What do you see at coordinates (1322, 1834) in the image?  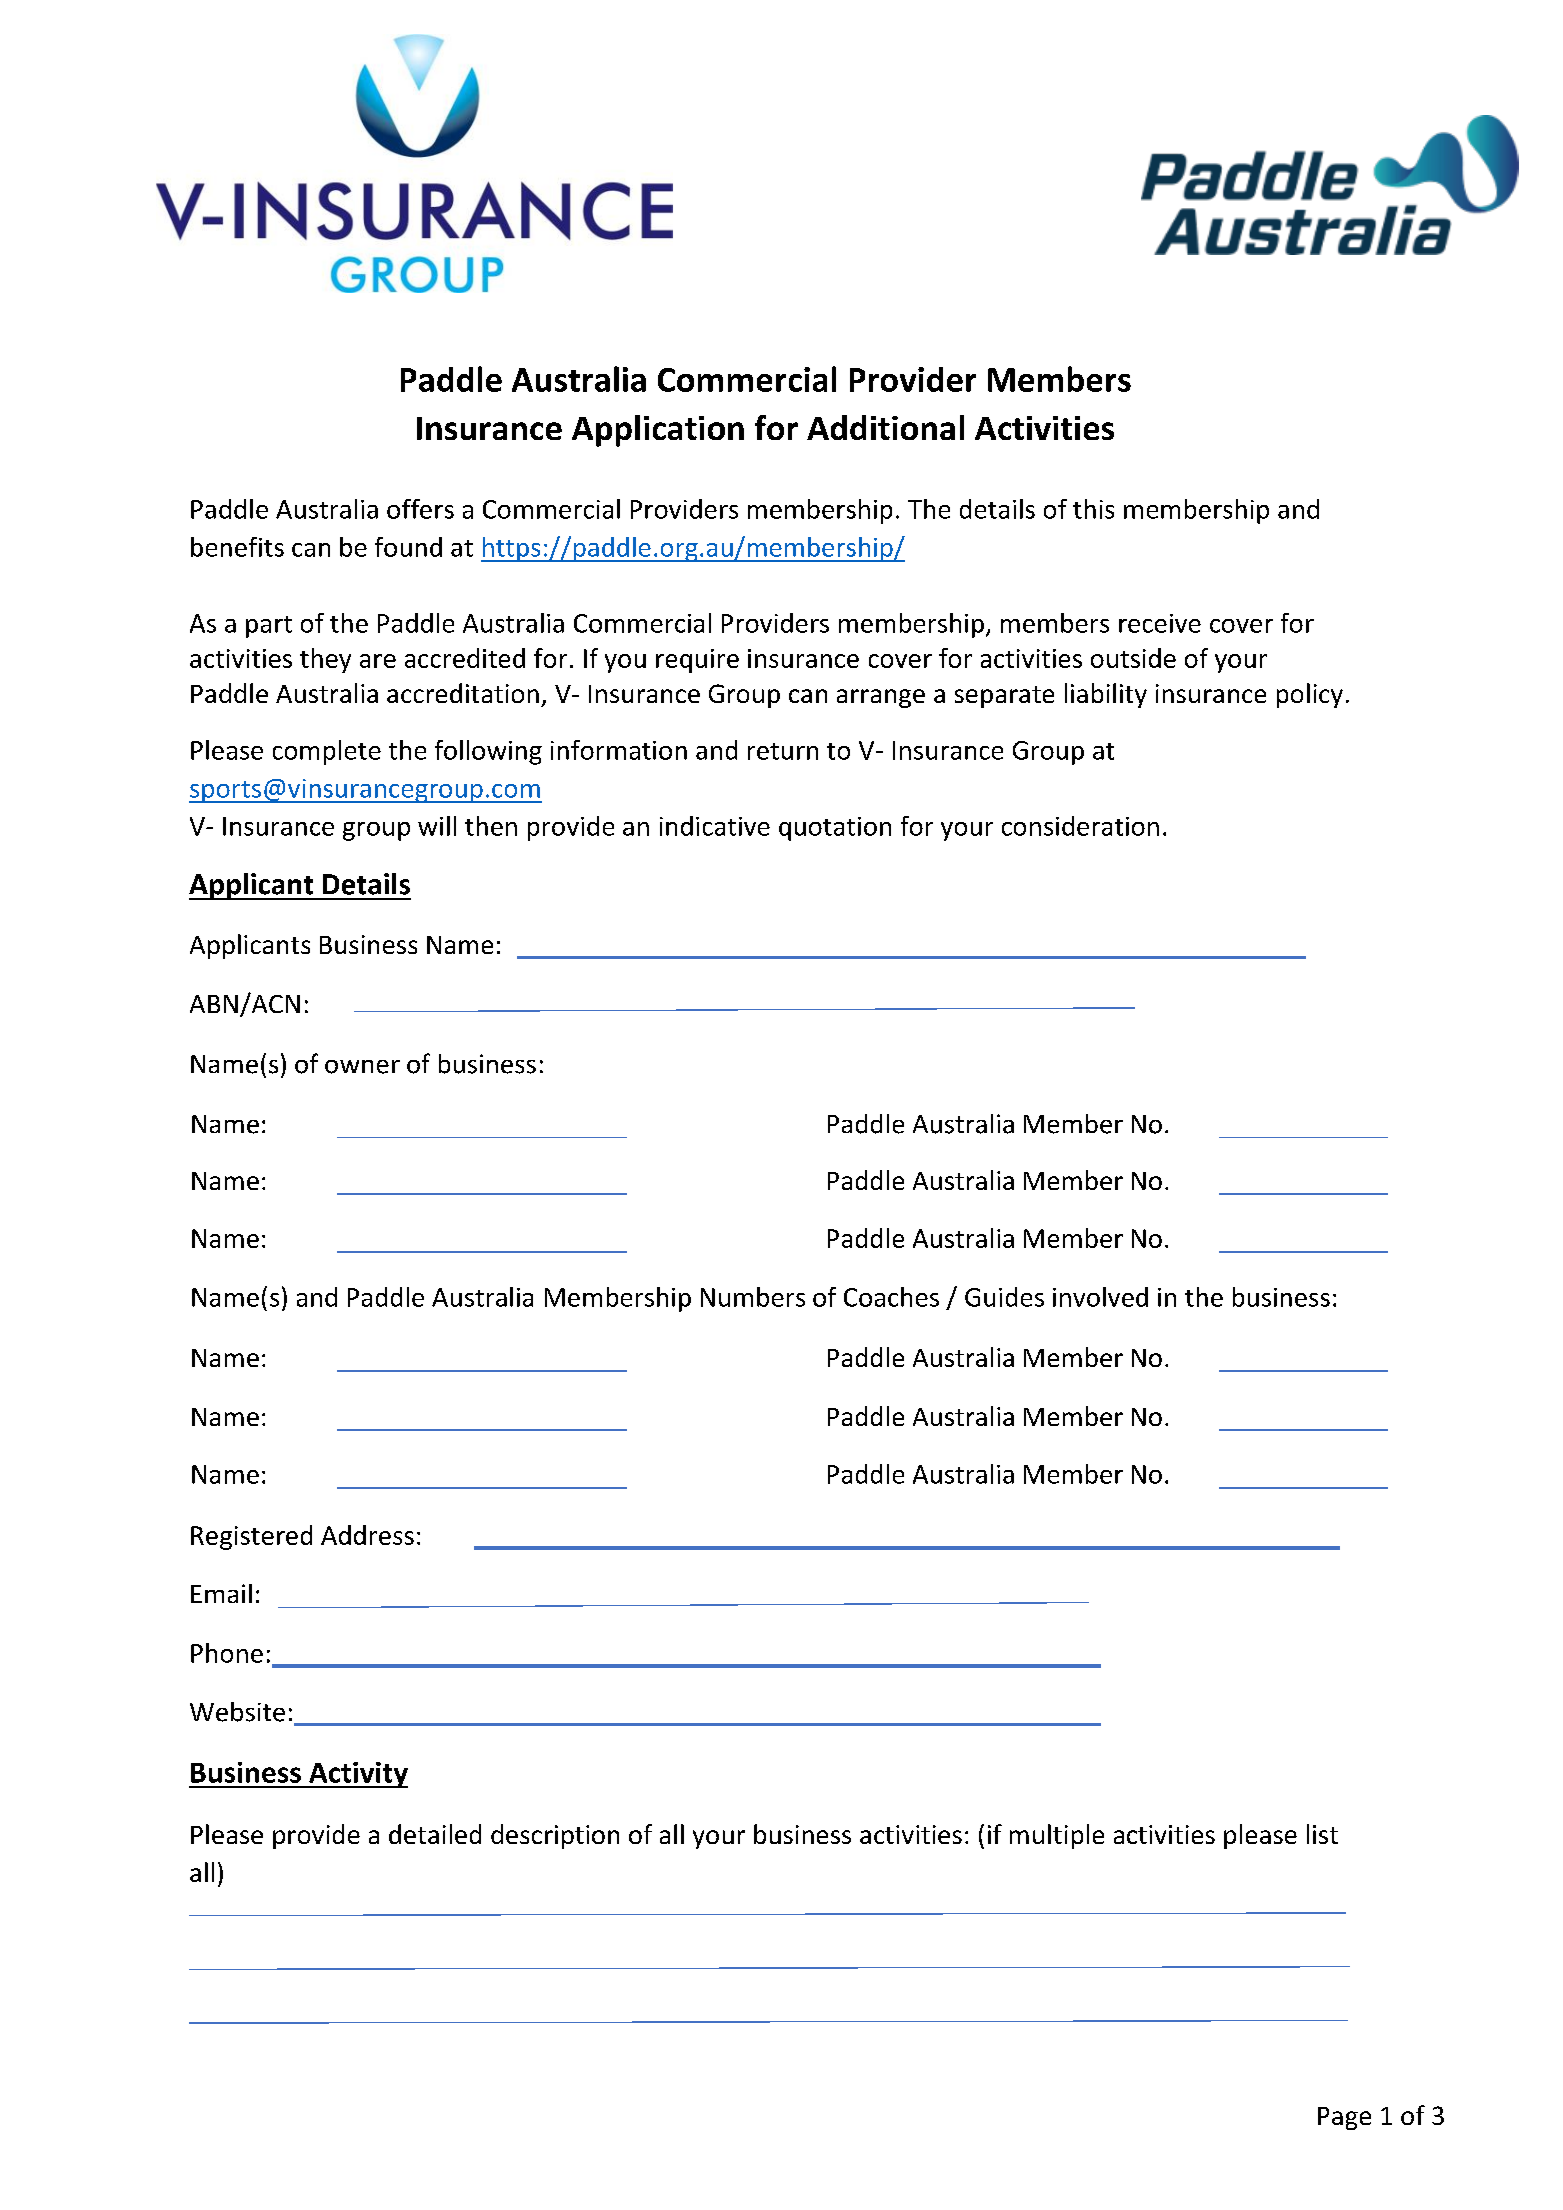 I see `list` at bounding box center [1322, 1834].
